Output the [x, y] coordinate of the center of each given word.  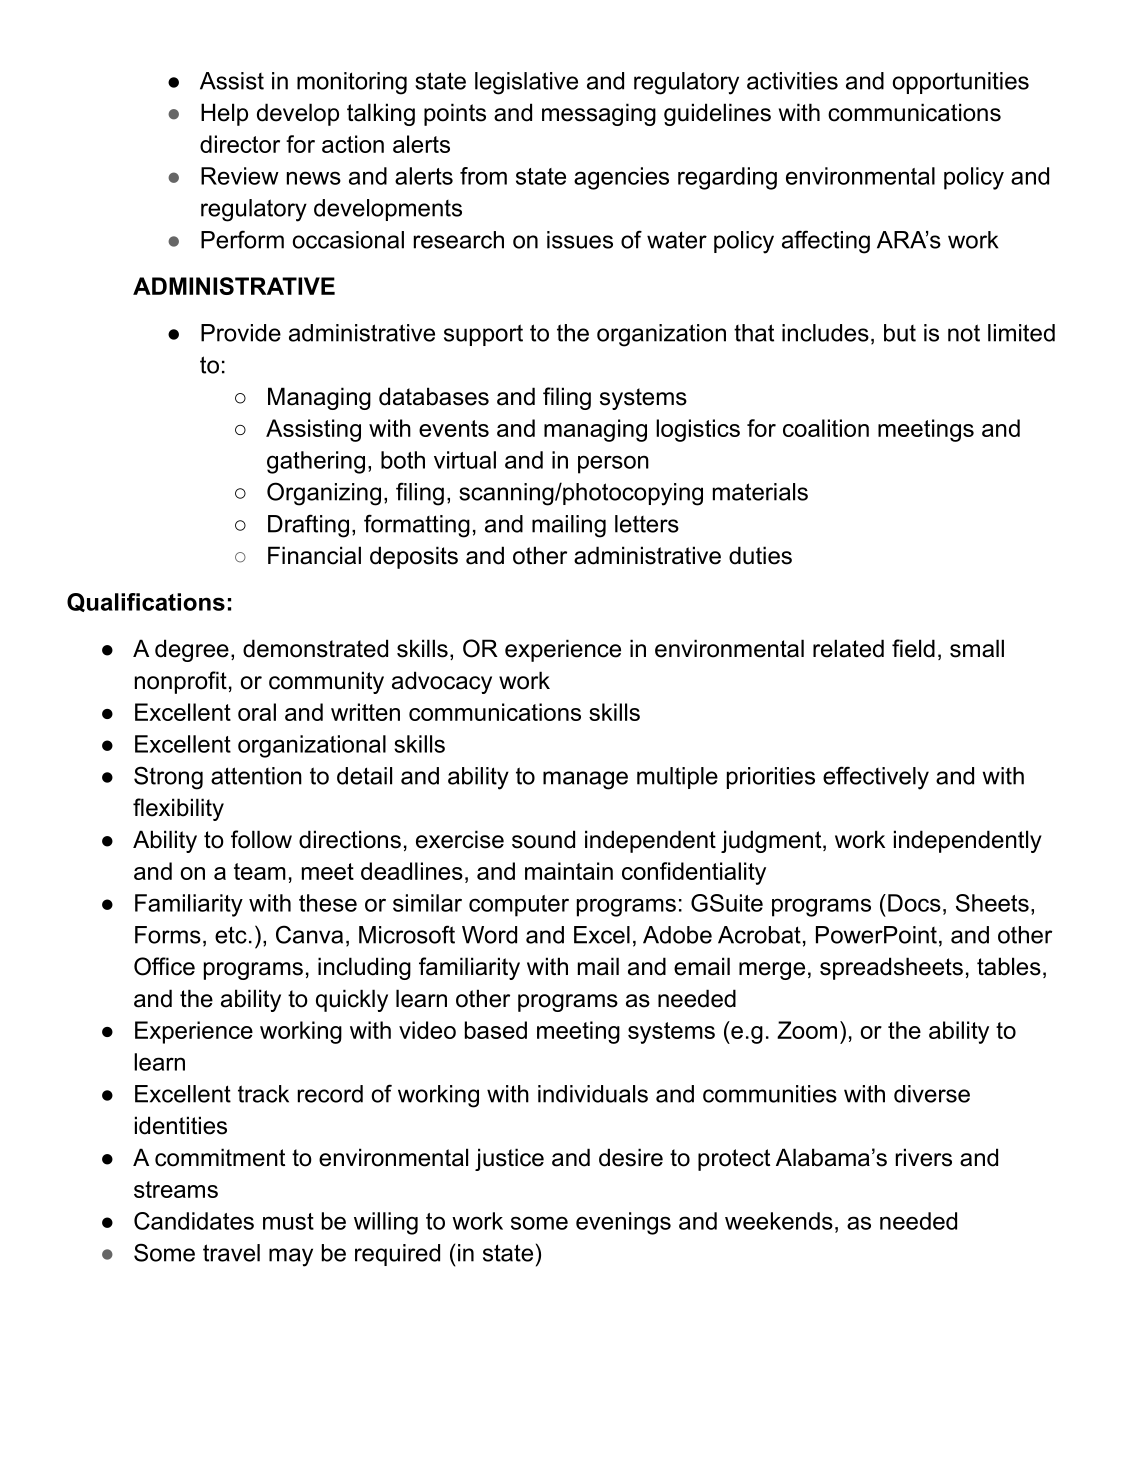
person [613, 464]
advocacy [442, 682]
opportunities [961, 83]
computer [519, 906]
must [288, 1221]
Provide [241, 333]
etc [231, 935]
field [913, 648]
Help [224, 114]
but [900, 333]
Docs [914, 903]
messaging [599, 114]
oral [257, 712]
